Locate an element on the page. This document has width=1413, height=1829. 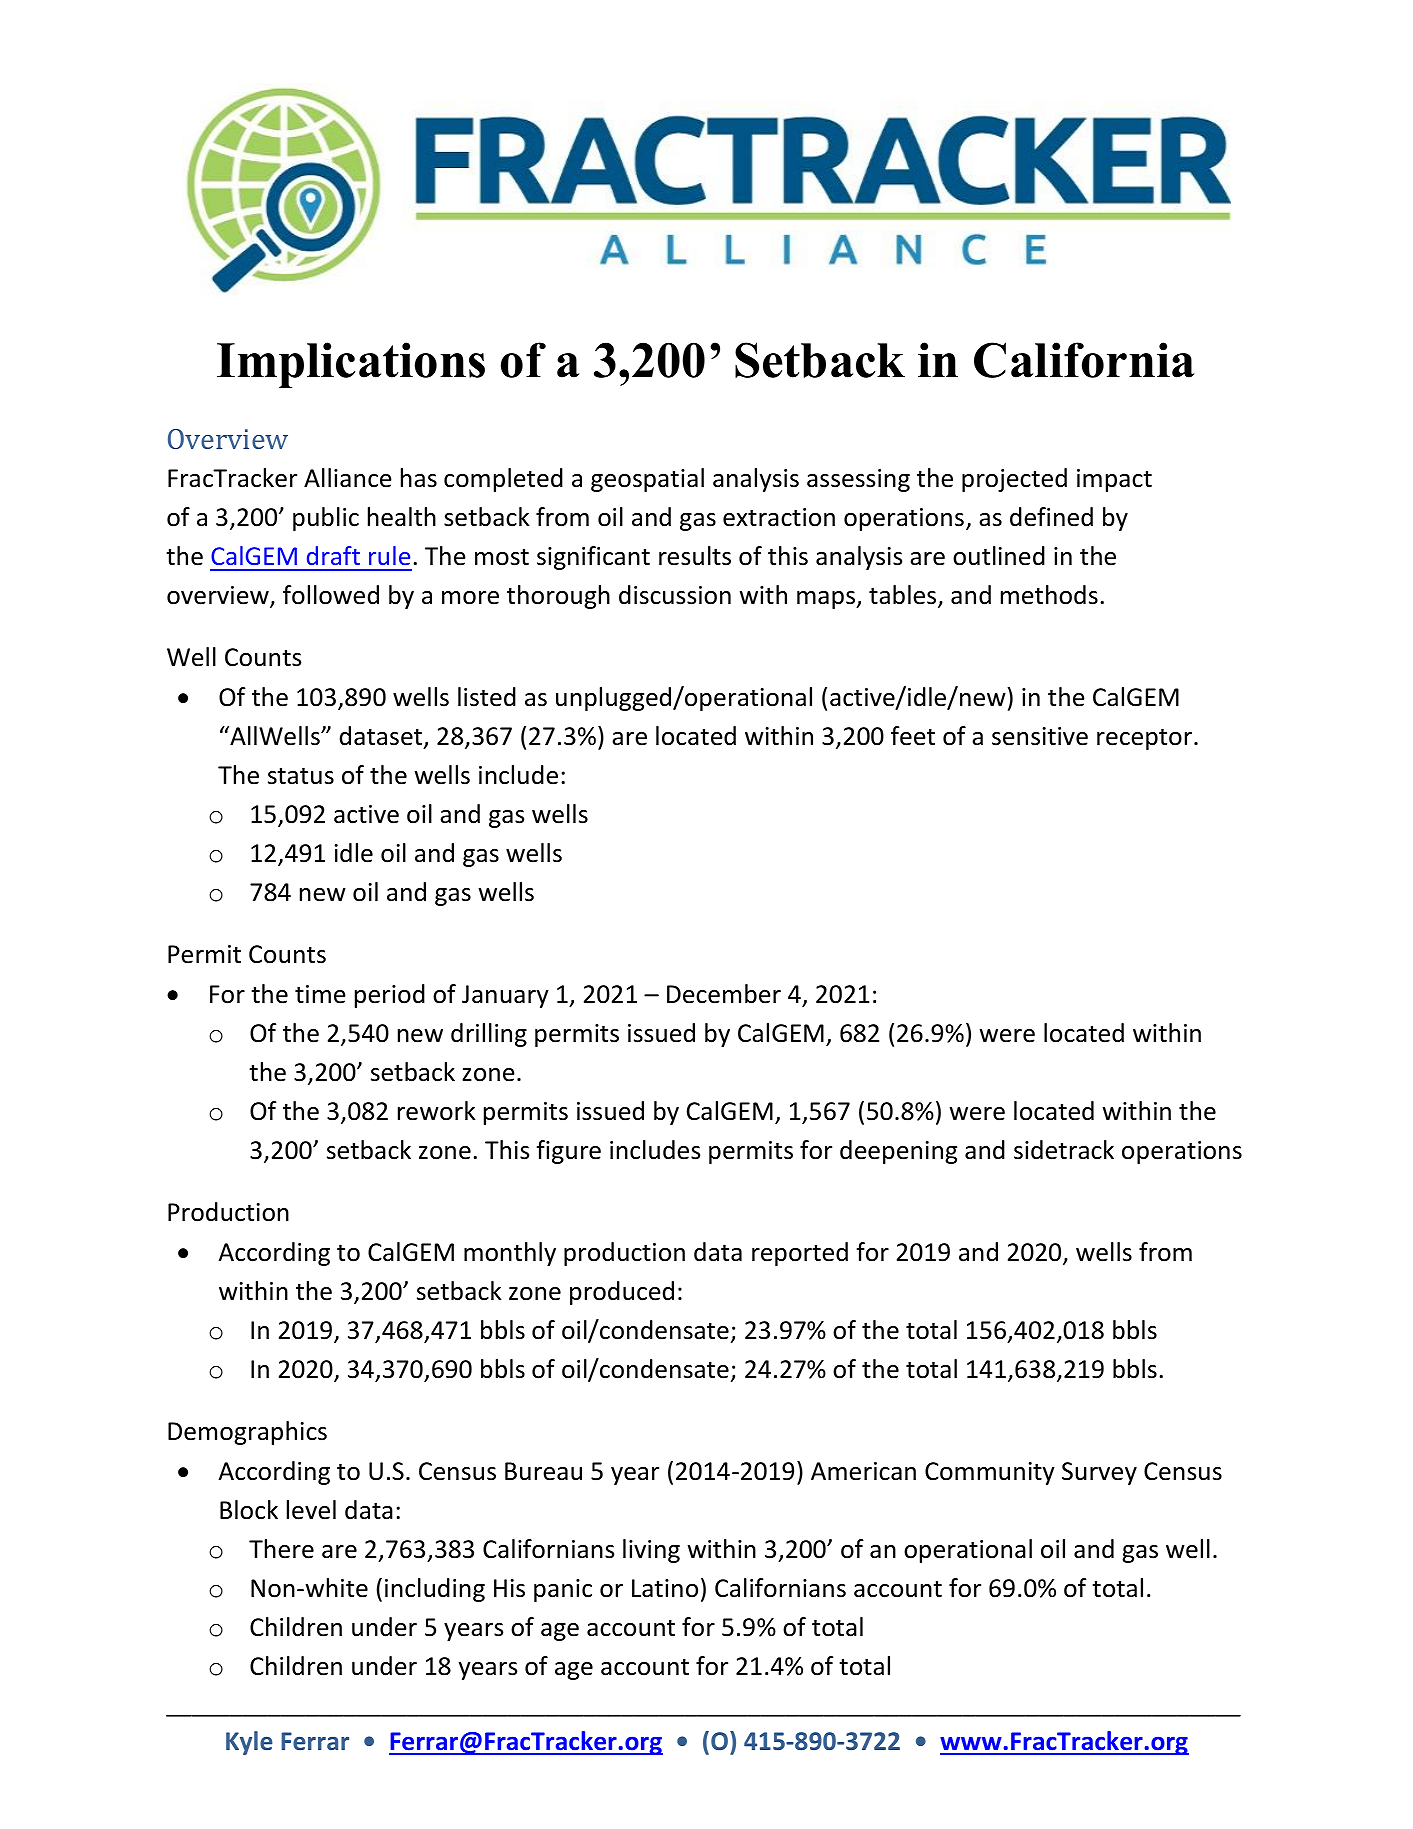
sensitive is located at coordinates (1040, 736).
